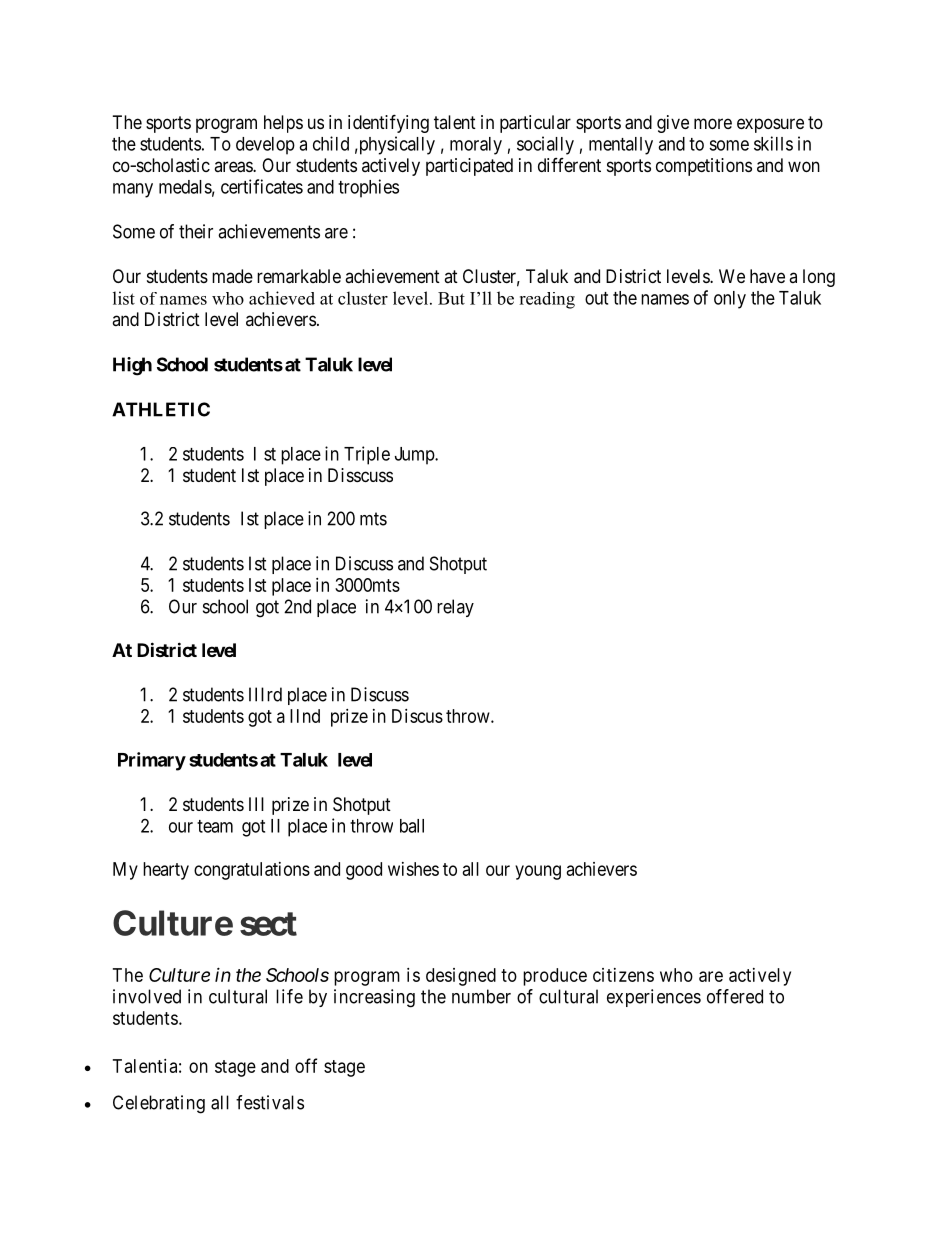 The height and width of the document is (1233, 952). Describe the element at coordinates (735, 996) in the document. I see `offered` at that location.
